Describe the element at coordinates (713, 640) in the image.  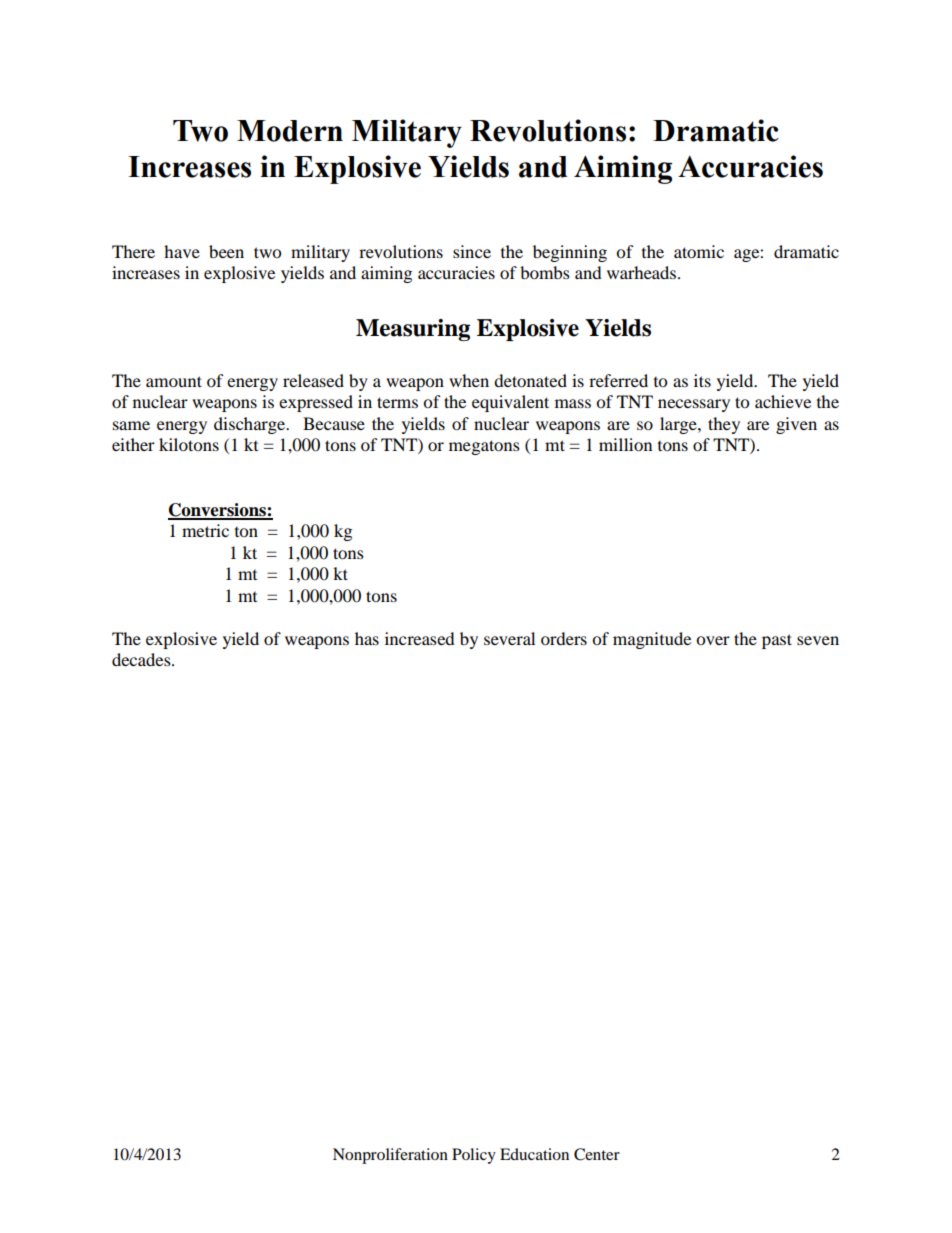
I see `over` at that location.
